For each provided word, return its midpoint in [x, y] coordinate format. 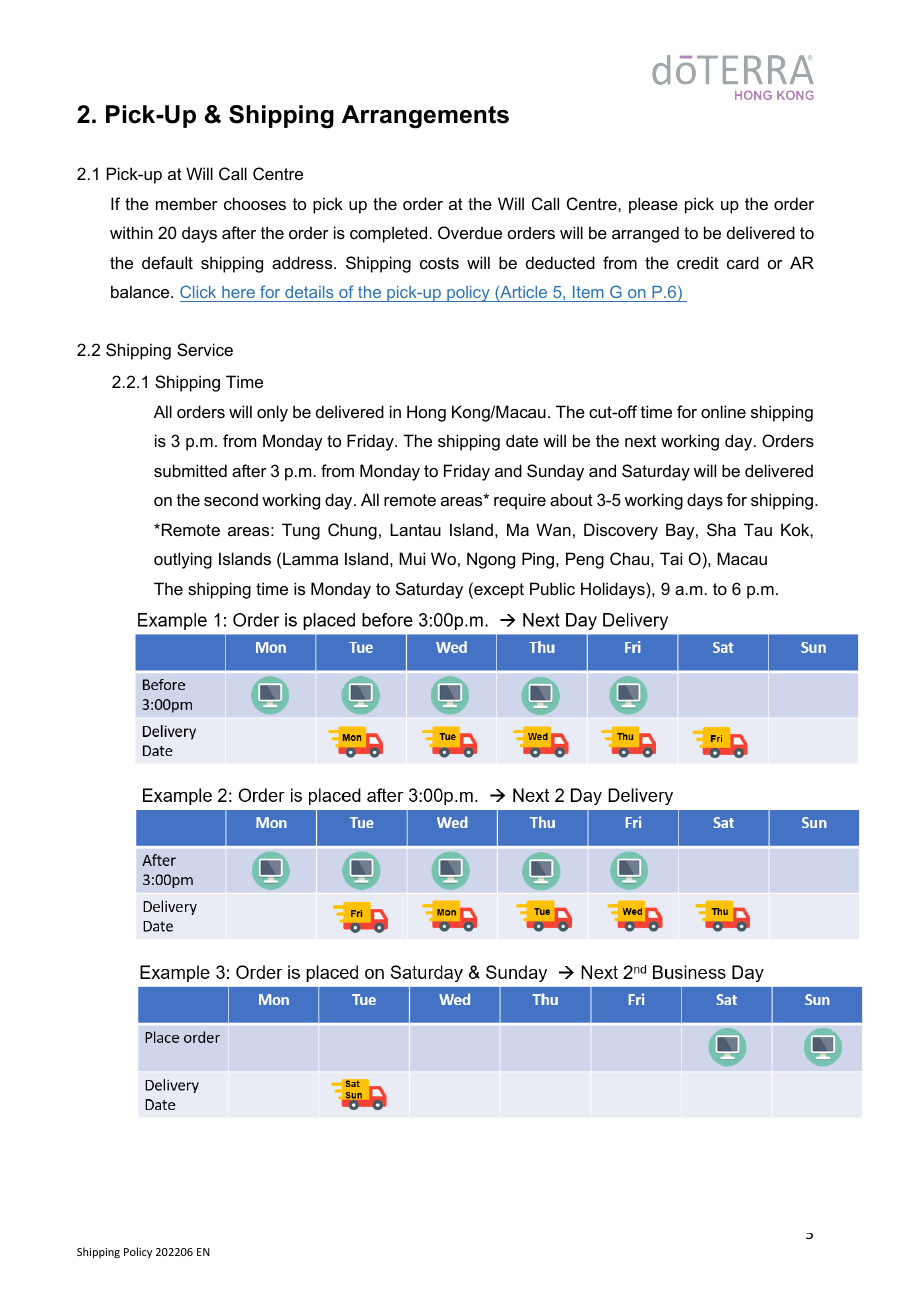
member [187, 203]
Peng [585, 560]
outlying [183, 560]
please [653, 205]
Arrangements [425, 117]
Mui [412, 558]
